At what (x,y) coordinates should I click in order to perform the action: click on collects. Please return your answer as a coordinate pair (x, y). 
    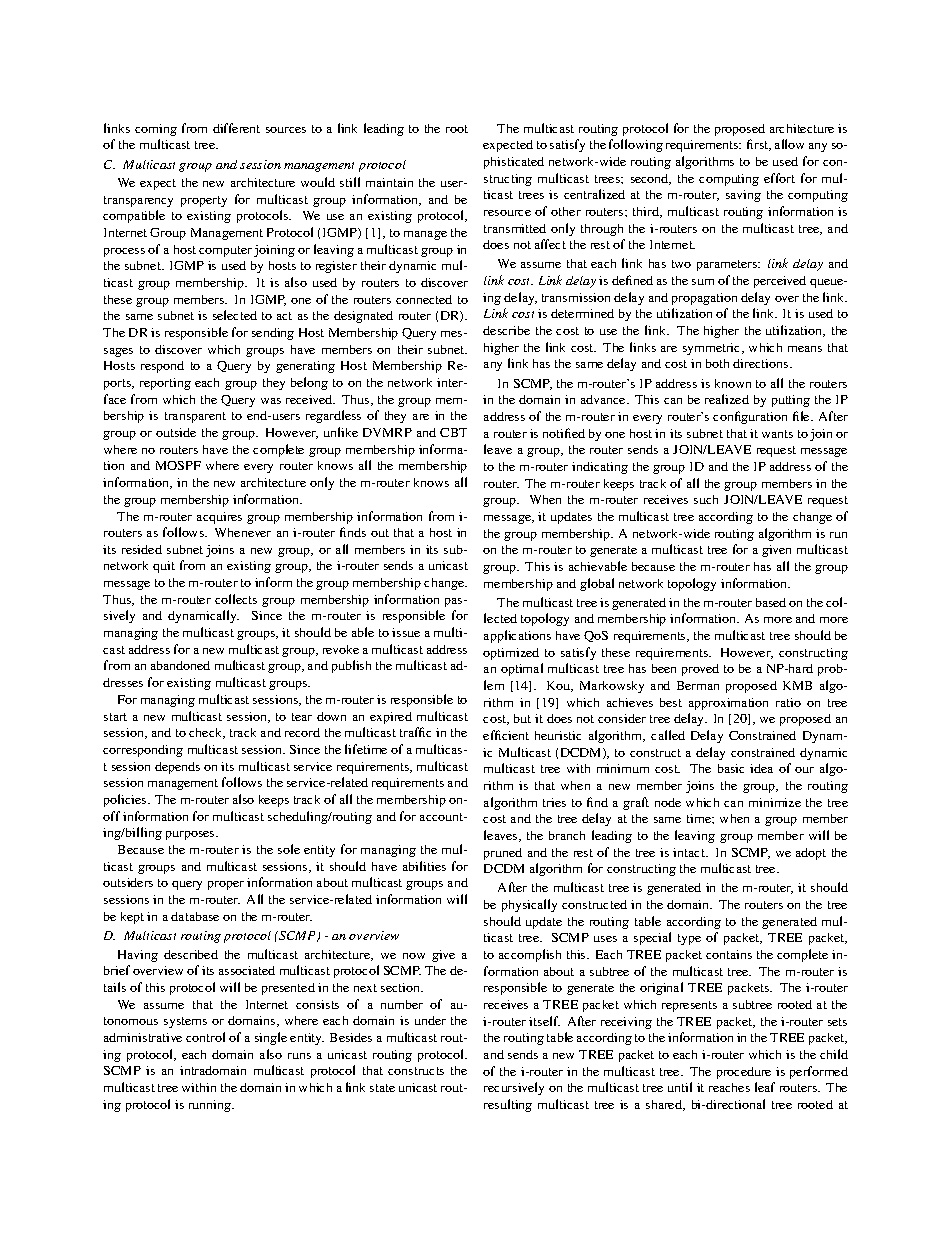
    Looking at the image, I should click on (236, 599).
